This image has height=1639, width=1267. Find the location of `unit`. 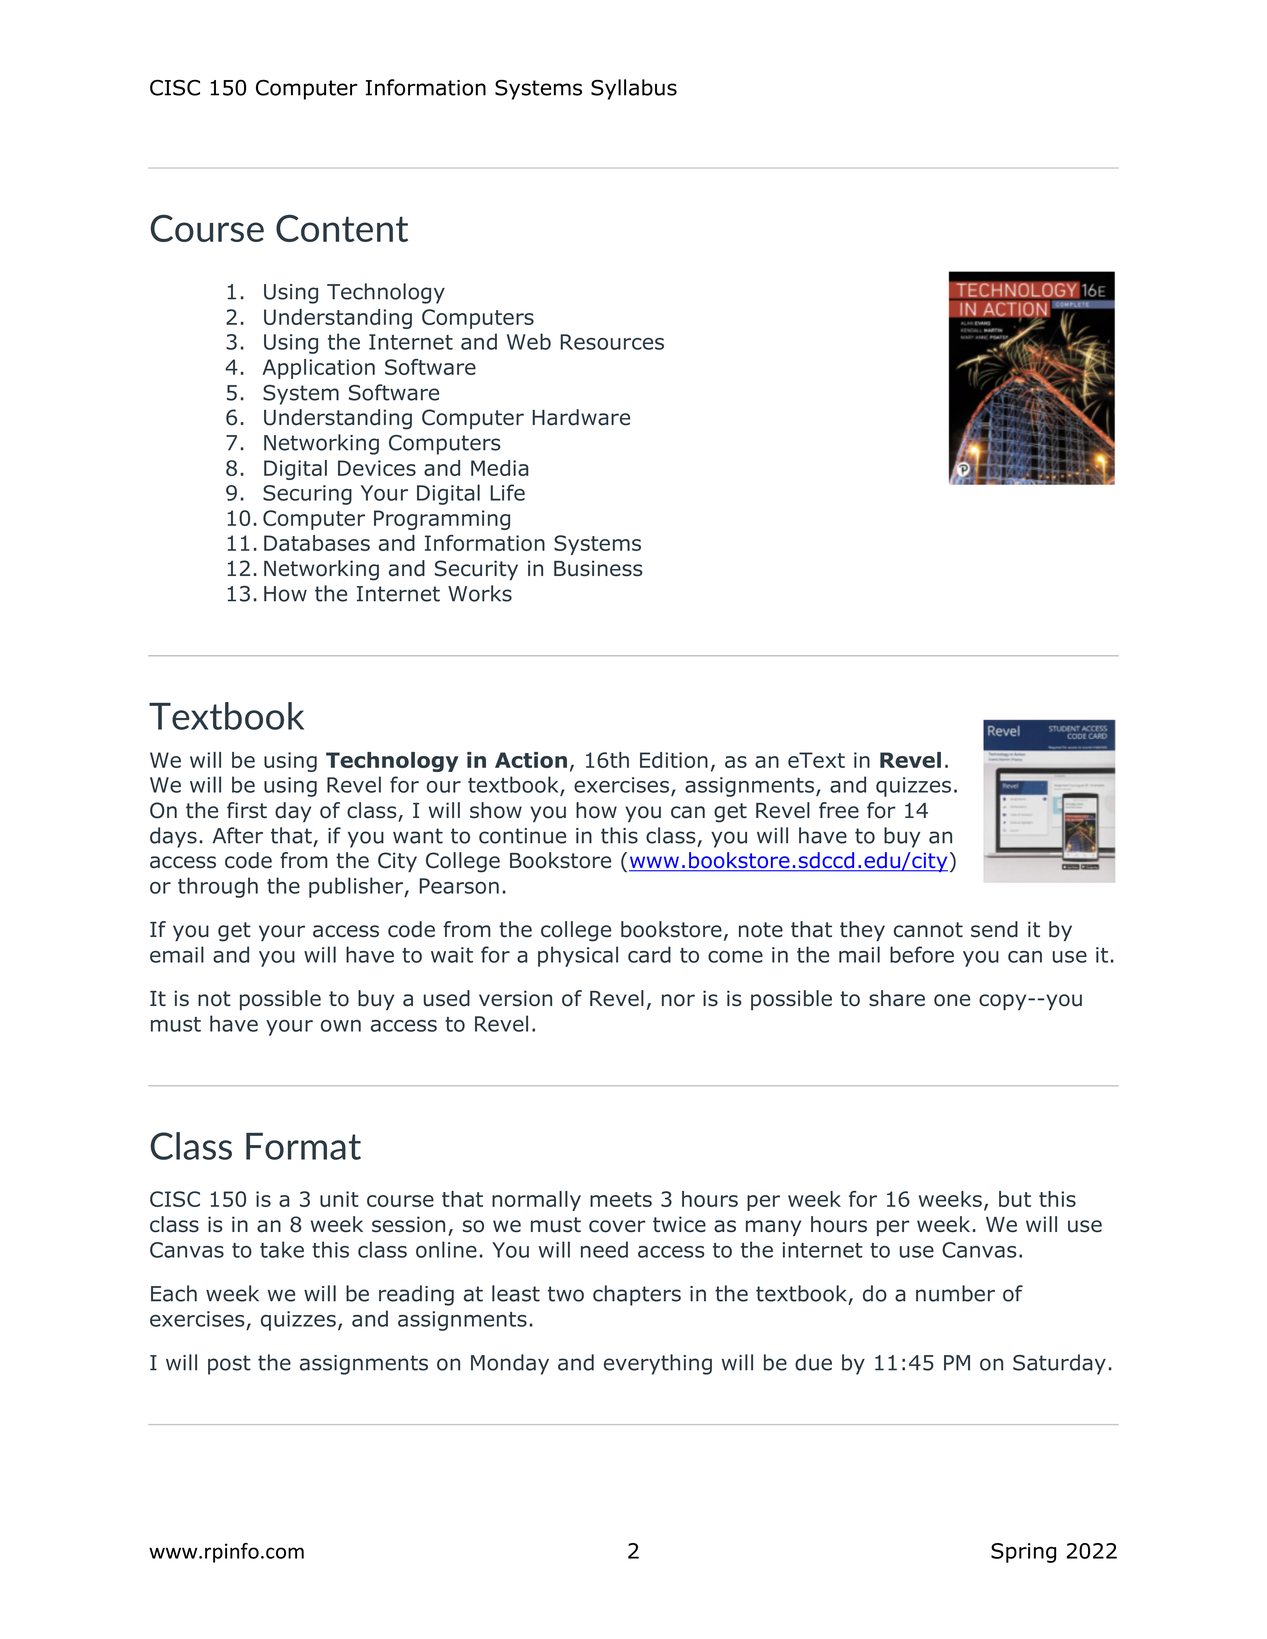

unit is located at coordinates (339, 1199).
